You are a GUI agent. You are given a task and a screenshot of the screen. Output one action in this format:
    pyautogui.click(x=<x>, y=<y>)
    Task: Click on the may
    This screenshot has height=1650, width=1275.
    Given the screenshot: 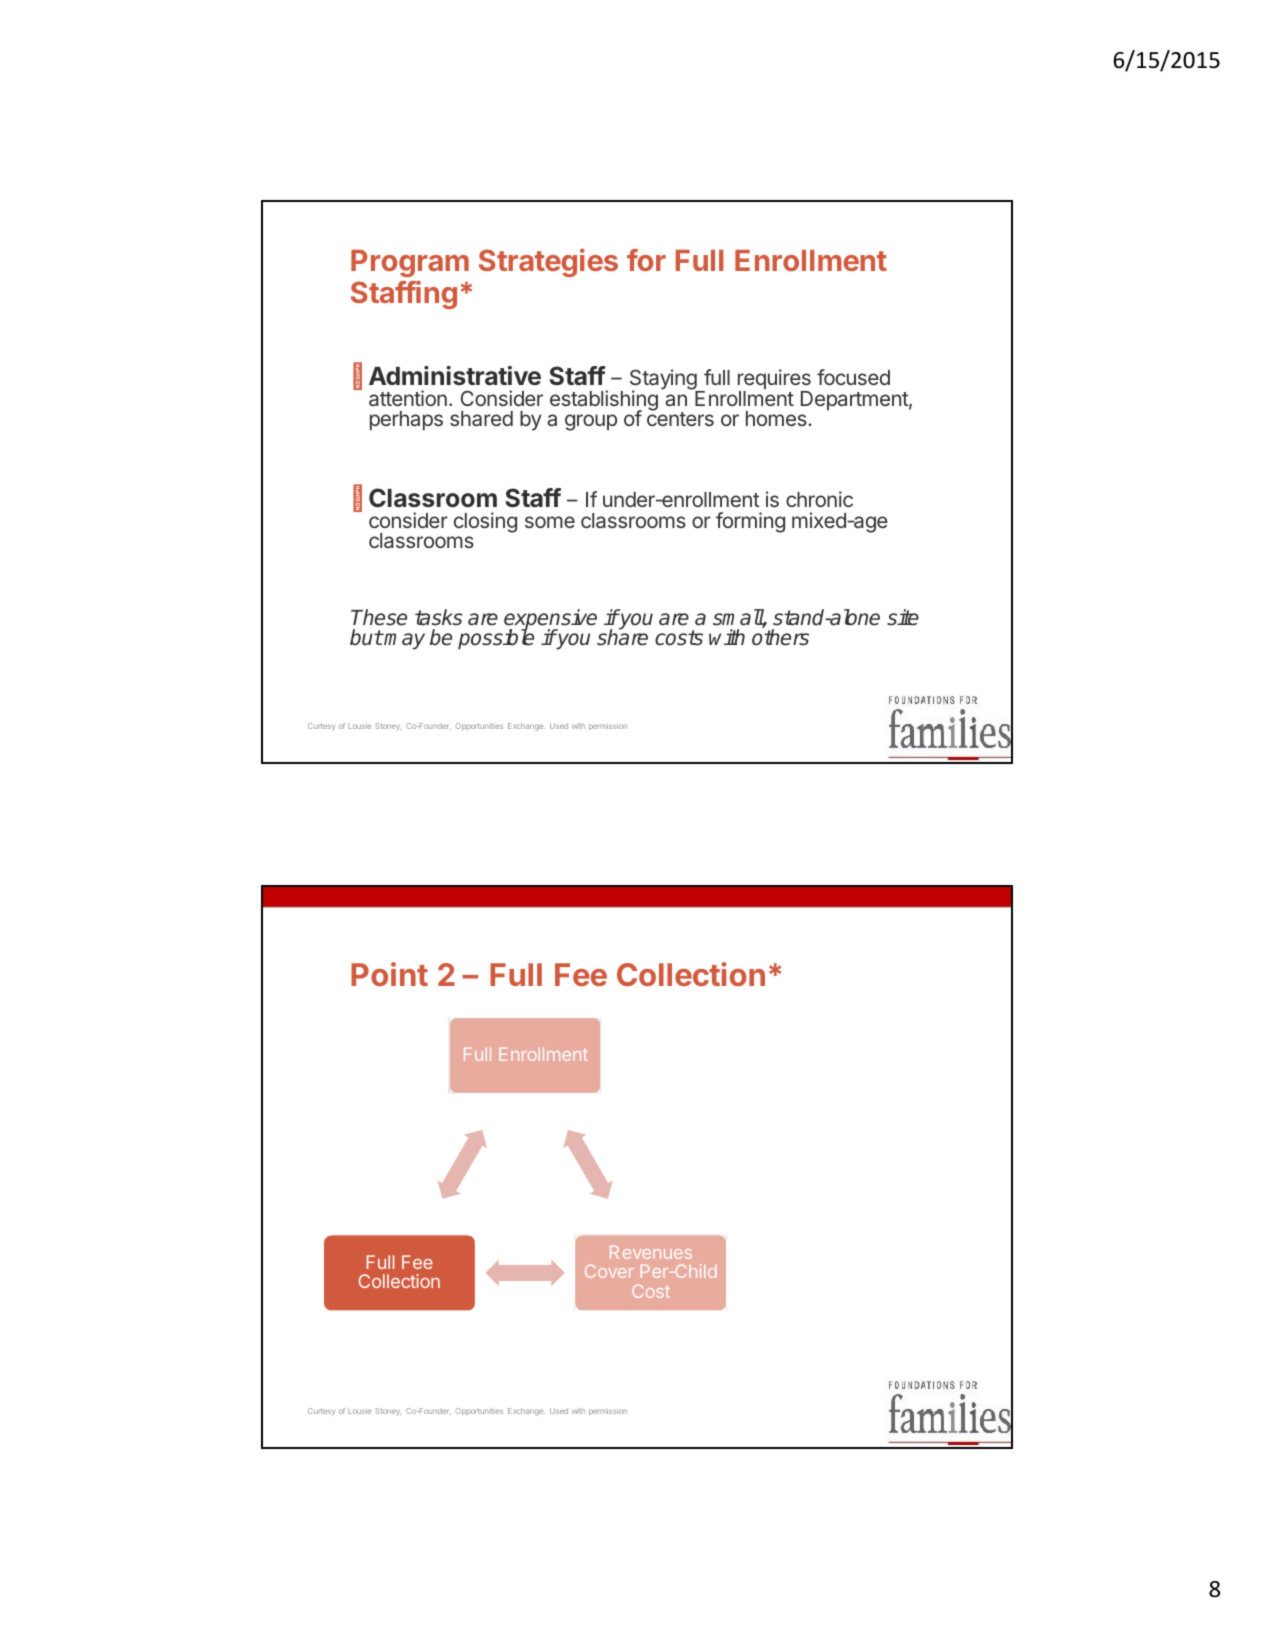 What is the action you would take?
    pyautogui.click(x=404, y=641)
